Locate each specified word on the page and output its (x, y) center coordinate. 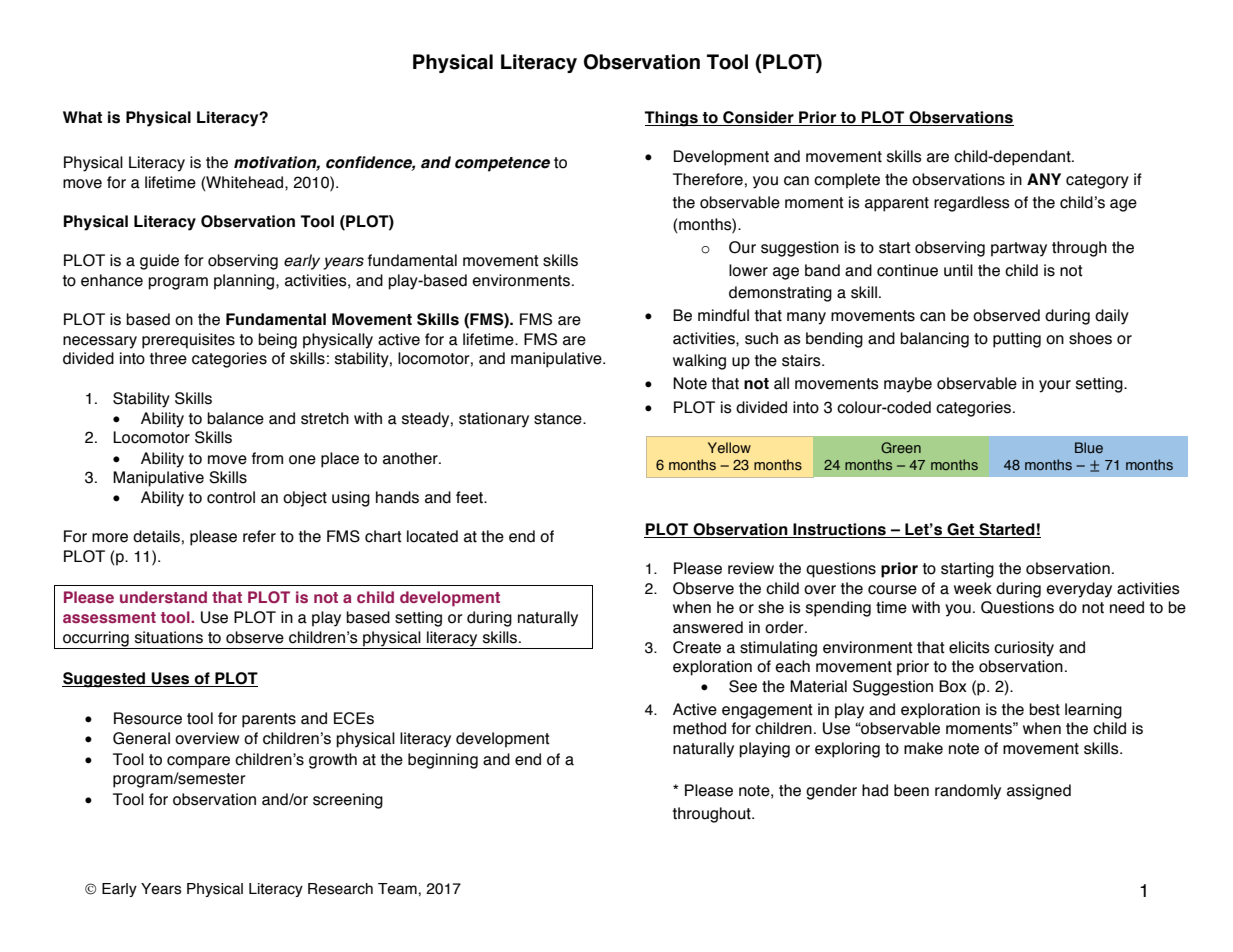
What (82, 117)
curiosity (1024, 649)
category (1097, 181)
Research (340, 889)
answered (708, 627)
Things (672, 119)
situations (169, 637)
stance (559, 419)
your (1055, 386)
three (168, 358)
